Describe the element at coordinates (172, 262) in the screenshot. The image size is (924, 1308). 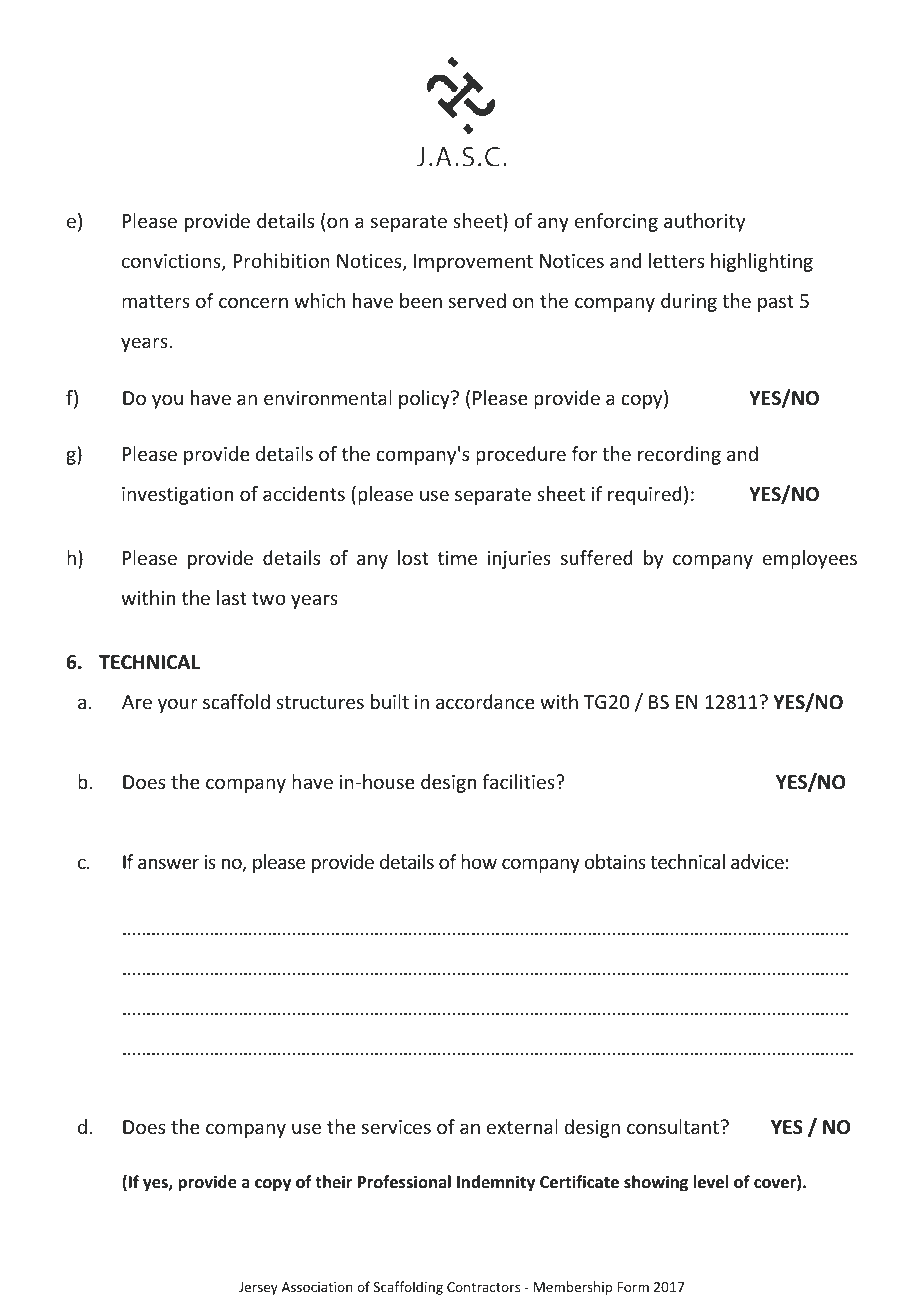
I see `convictions` at that location.
